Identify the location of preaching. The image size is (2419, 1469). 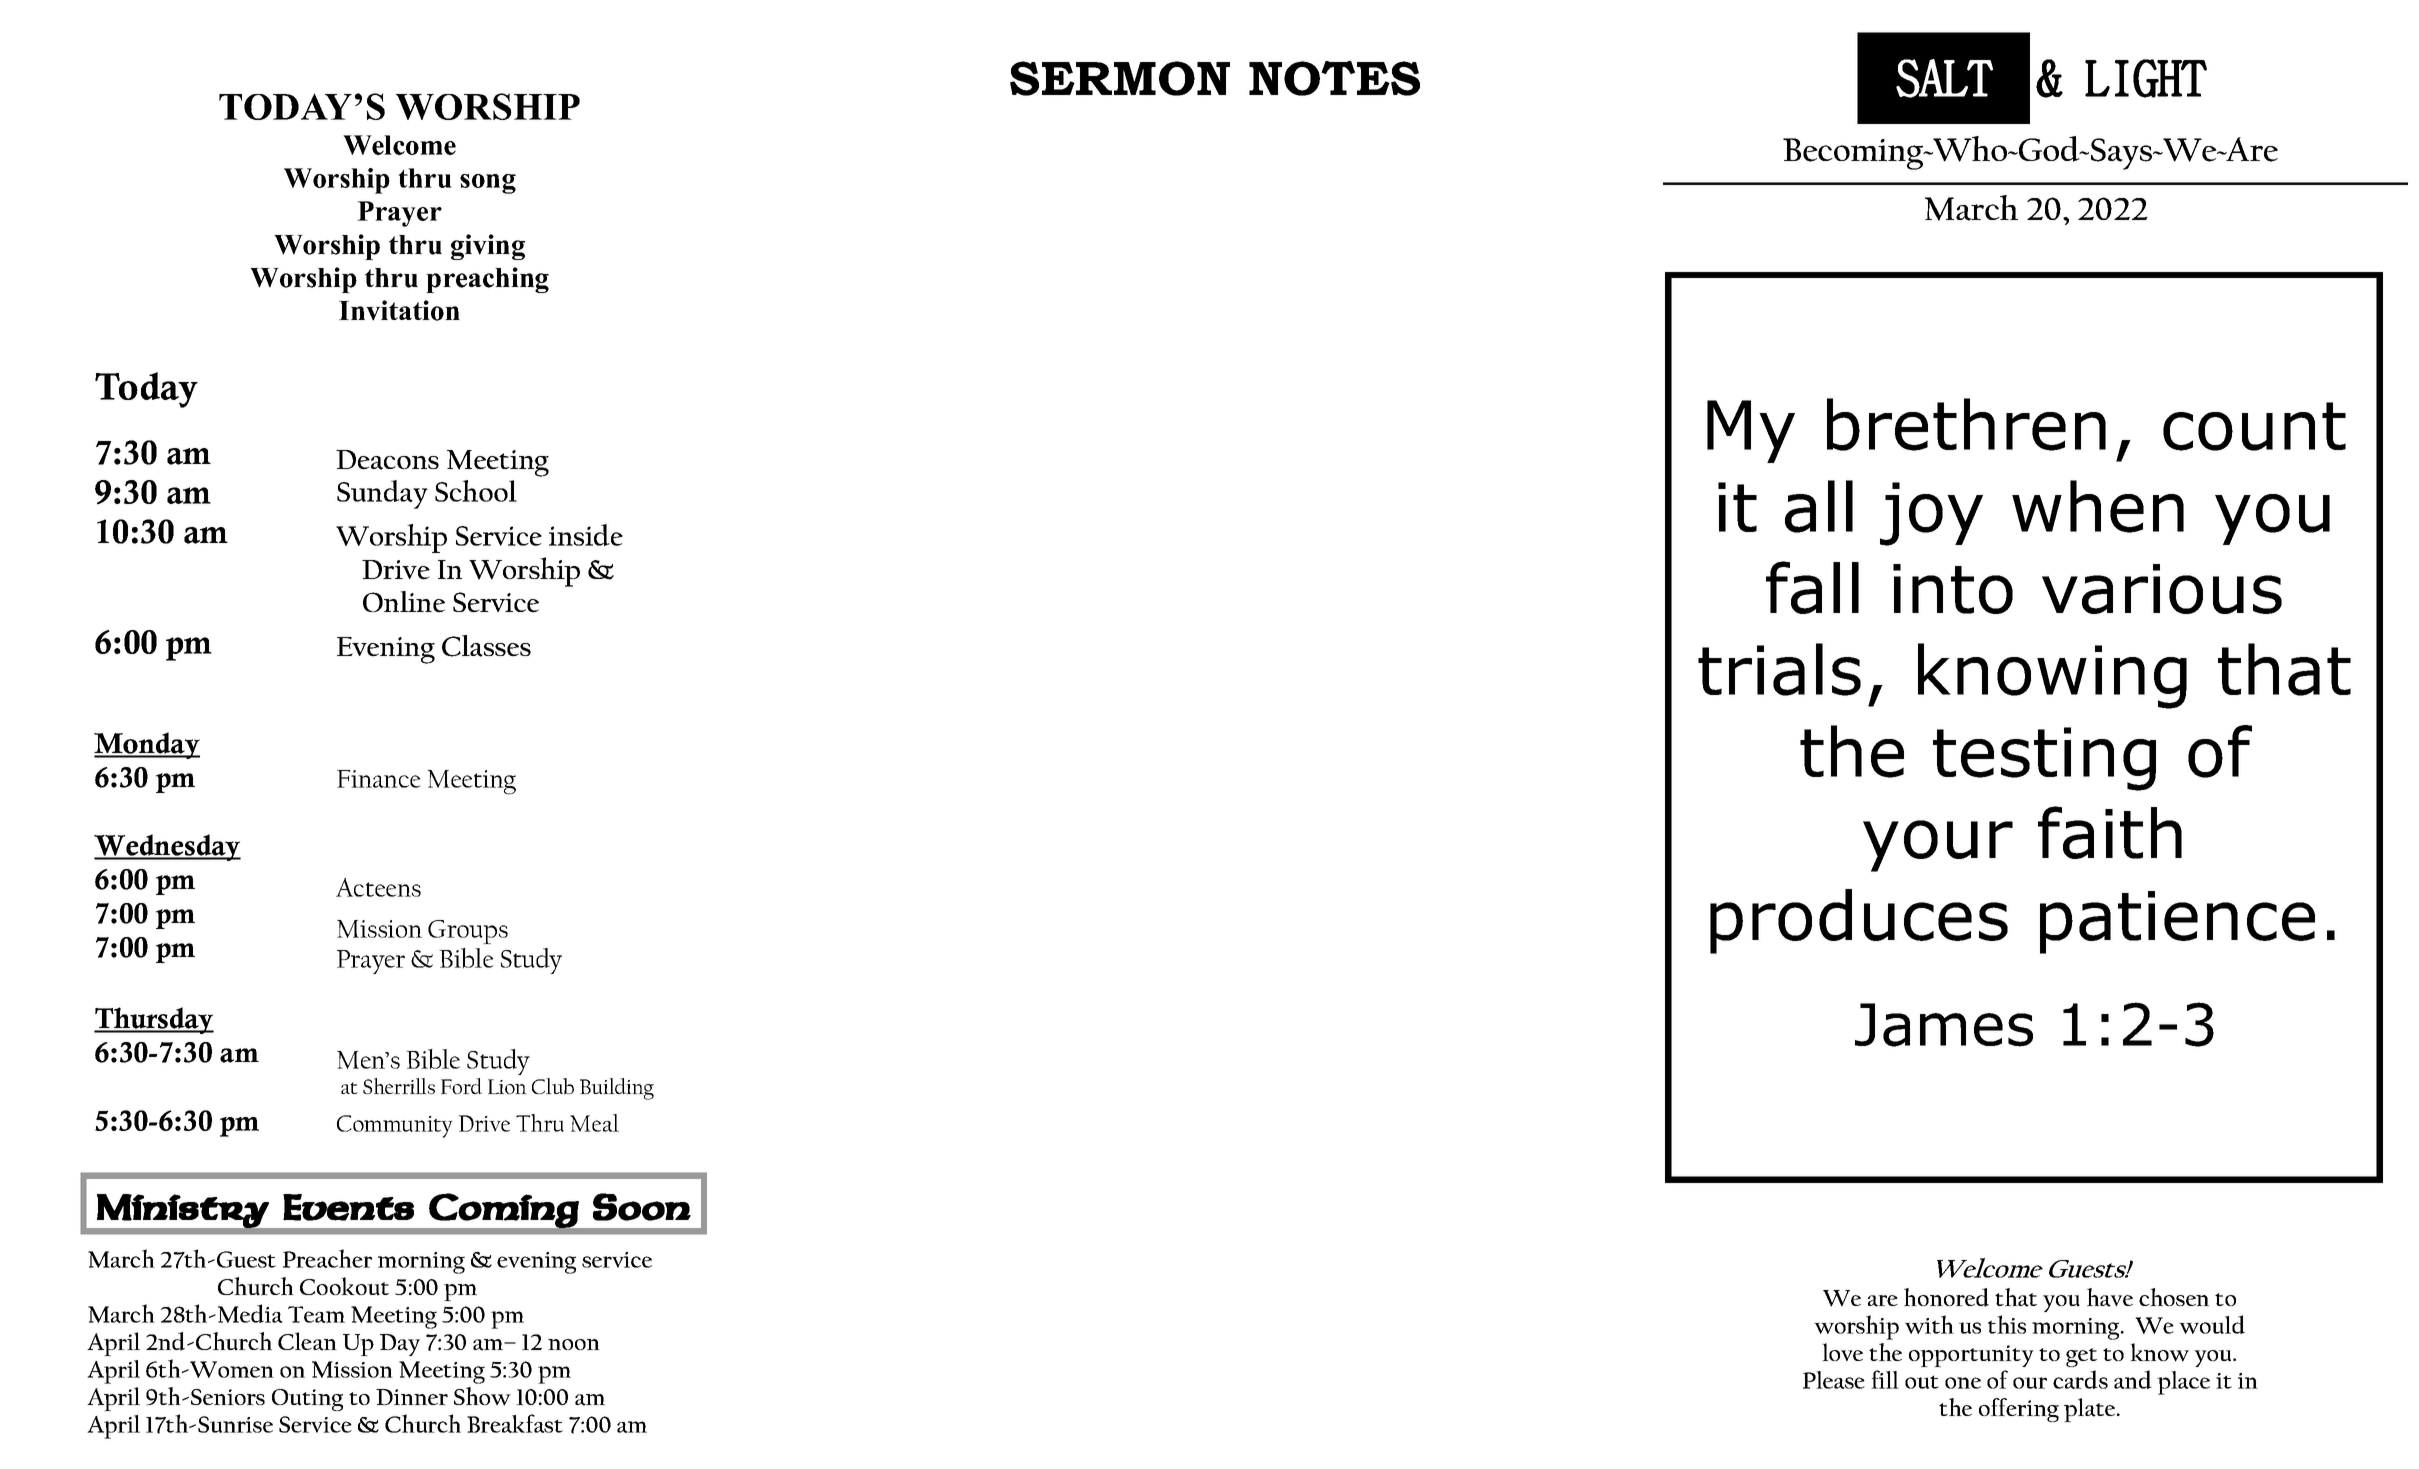
(487, 280).
